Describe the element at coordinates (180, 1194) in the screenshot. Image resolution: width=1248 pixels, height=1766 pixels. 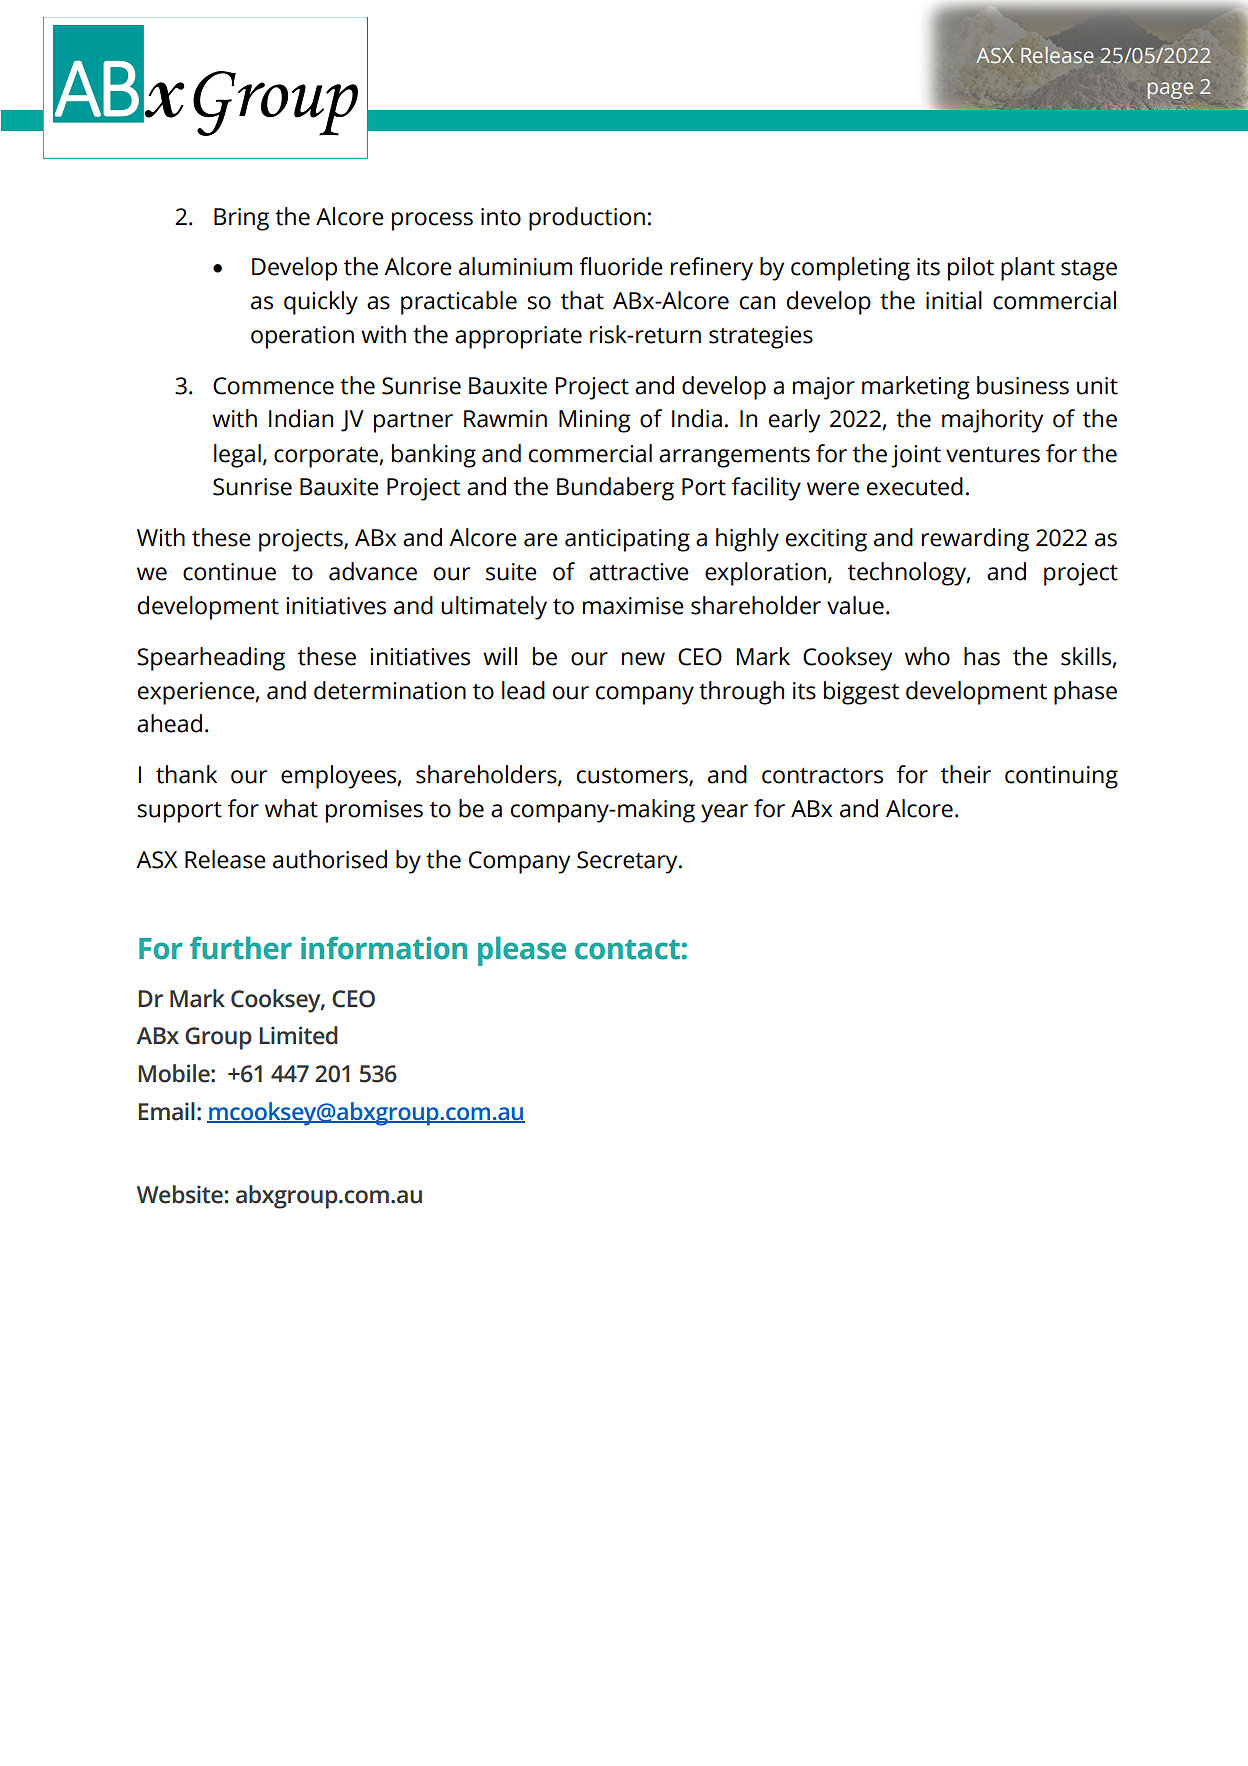
I see `Website` at that location.
